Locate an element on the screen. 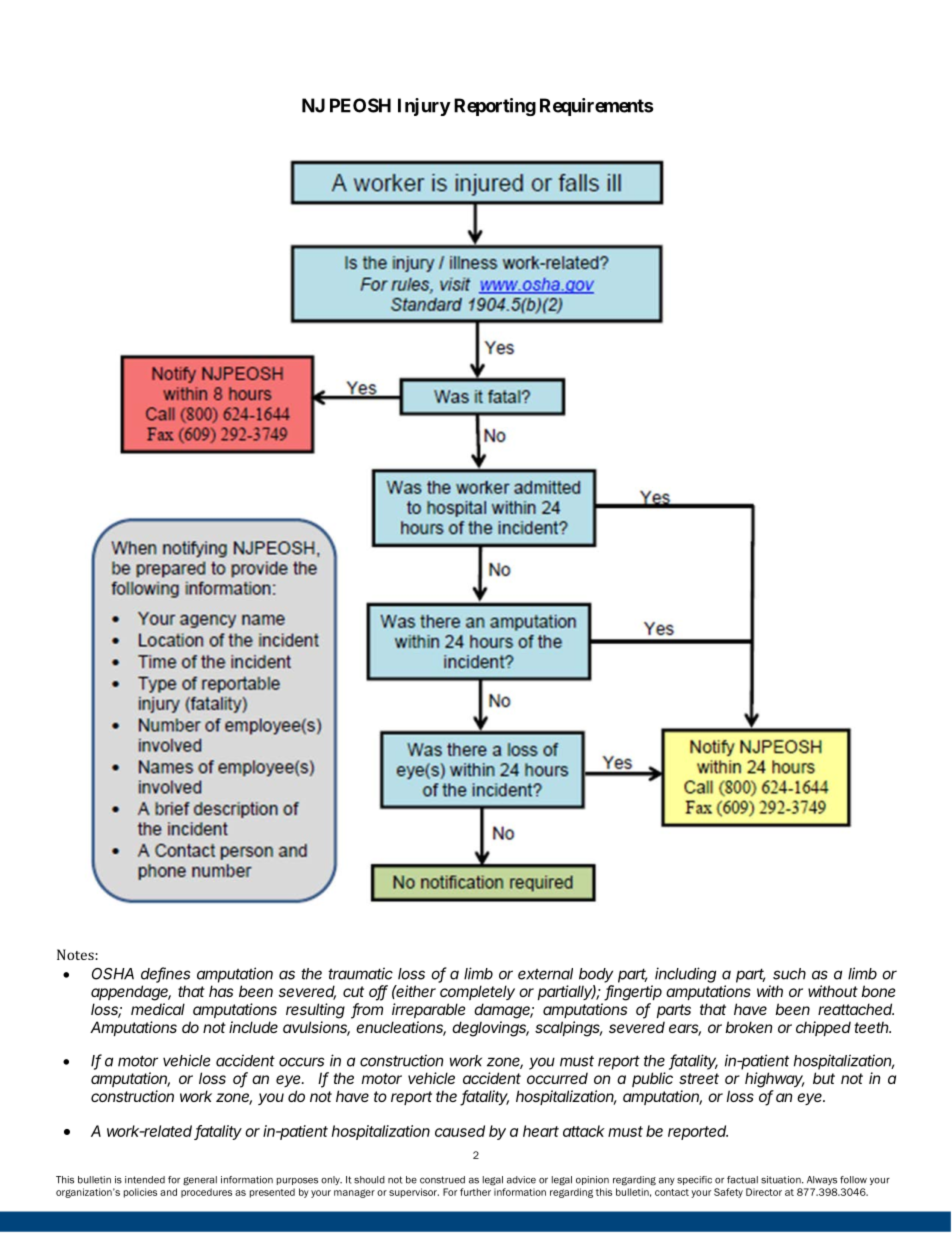 The width and height of the screenshot is (952, 1233). such is located at coordinates (789, 974).
